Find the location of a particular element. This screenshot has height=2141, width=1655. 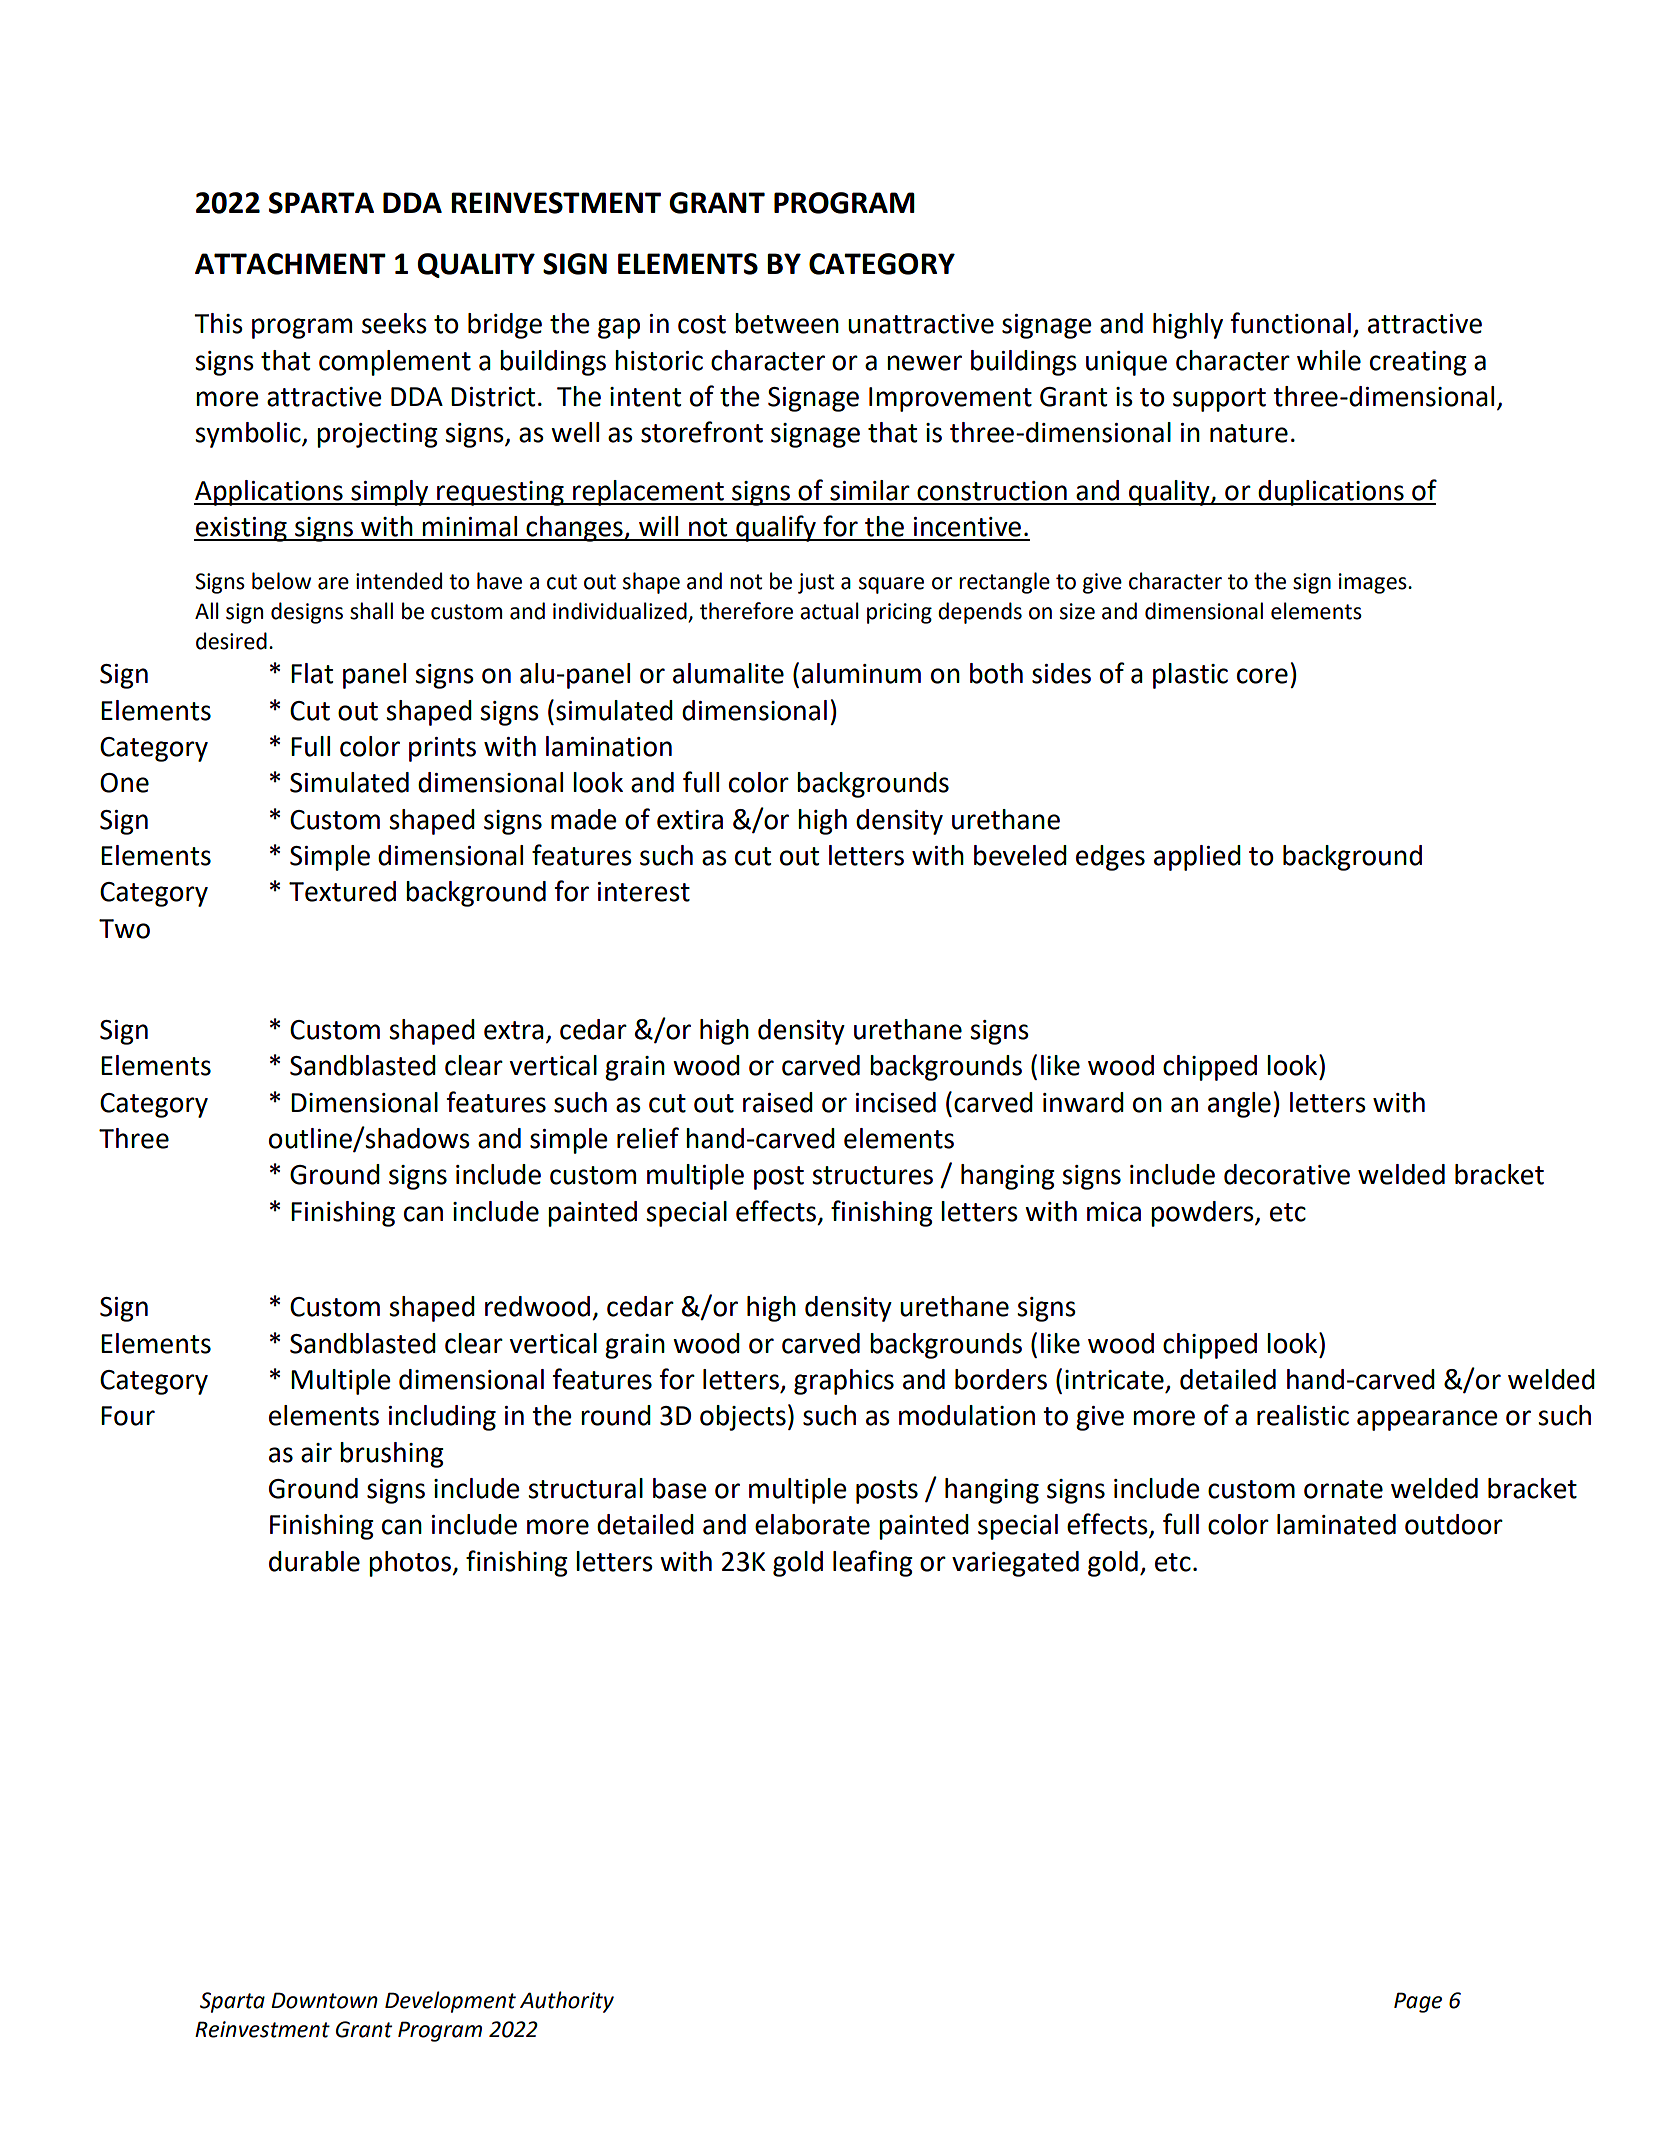

between is located at coordinates (787, 323).
